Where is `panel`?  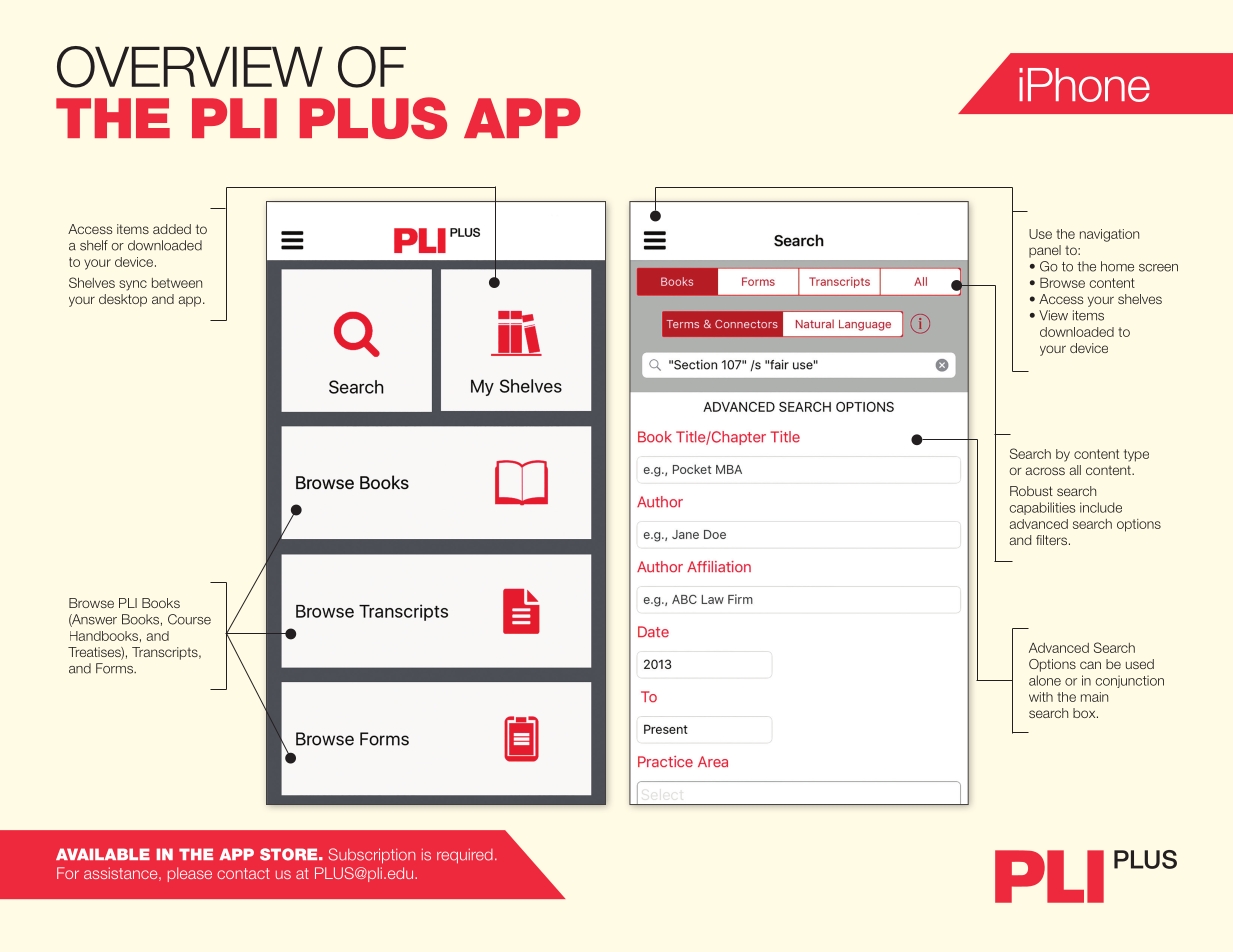 panel is located at coordinates (1045, 251).
